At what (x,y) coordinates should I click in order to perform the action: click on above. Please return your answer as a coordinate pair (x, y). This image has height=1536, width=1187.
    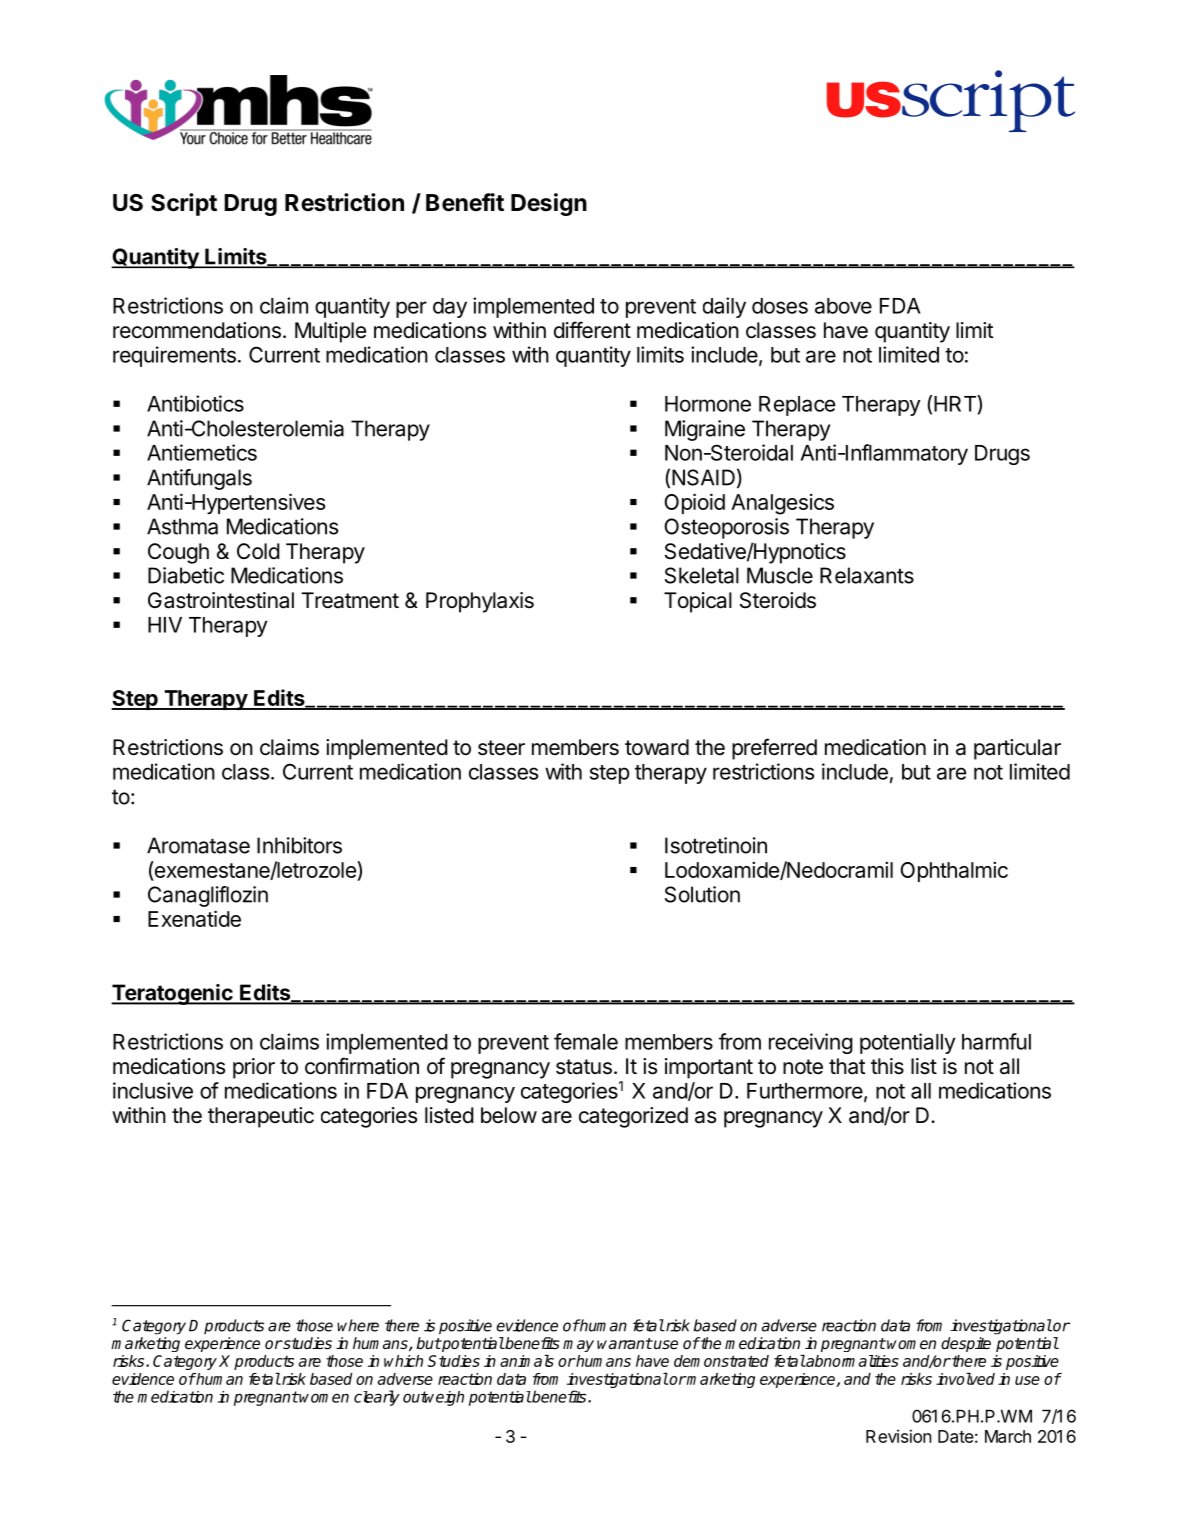
    Looking at the image, I should click on (843, 306).
